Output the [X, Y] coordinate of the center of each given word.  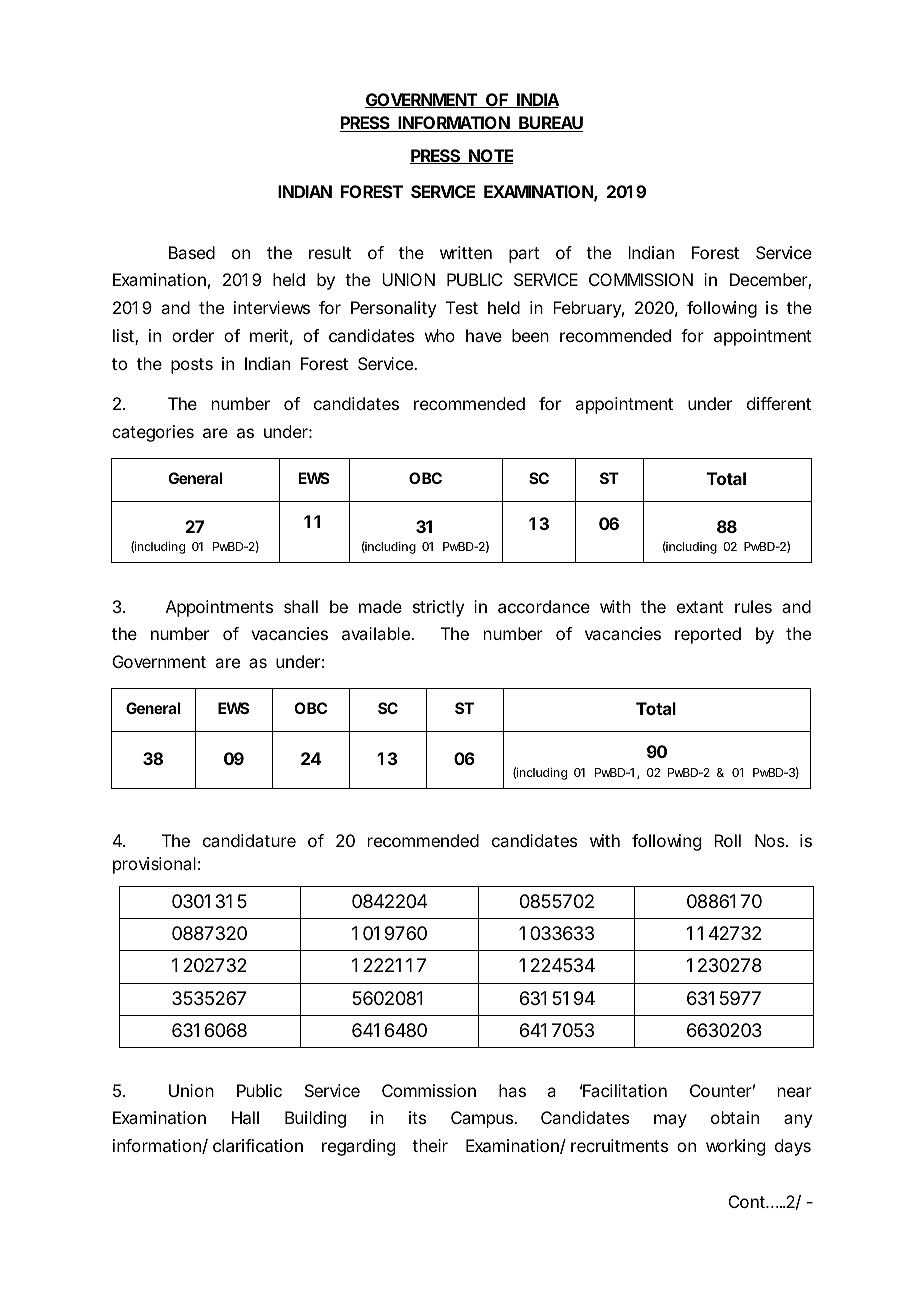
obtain [735, 1117]
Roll [727, 840]
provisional [154, 865]
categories [153, 433]
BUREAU [550, 124]
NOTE [490, 156]
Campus [483, 1119]
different [779, 403]
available [377, 633]
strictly [438, 608]
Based [192, 252]
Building [315, 1119]
